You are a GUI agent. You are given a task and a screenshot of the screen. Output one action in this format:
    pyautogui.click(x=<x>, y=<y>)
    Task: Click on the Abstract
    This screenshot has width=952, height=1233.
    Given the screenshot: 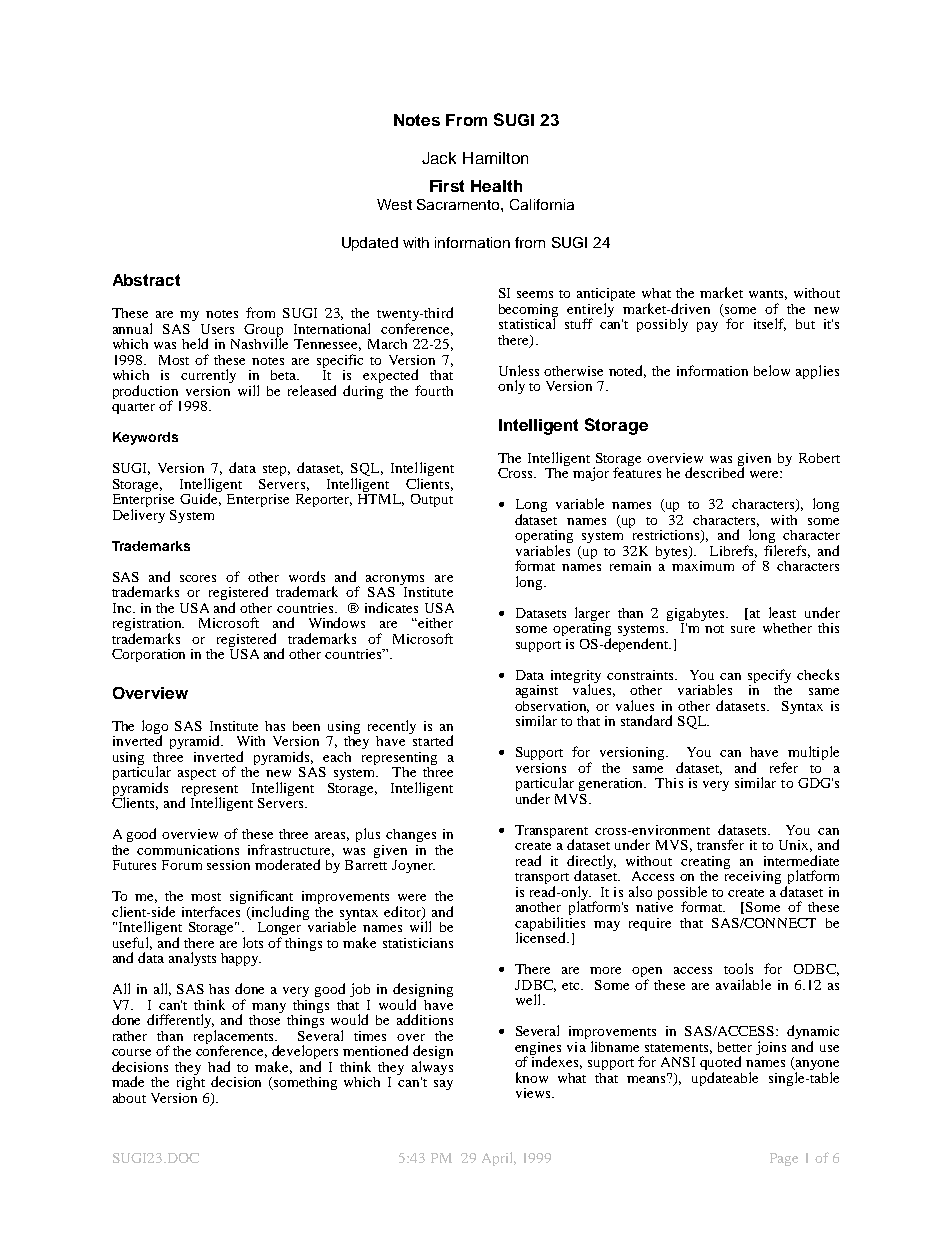 What is the action you would take?
    pyautogui.click(x=146, y=280)
